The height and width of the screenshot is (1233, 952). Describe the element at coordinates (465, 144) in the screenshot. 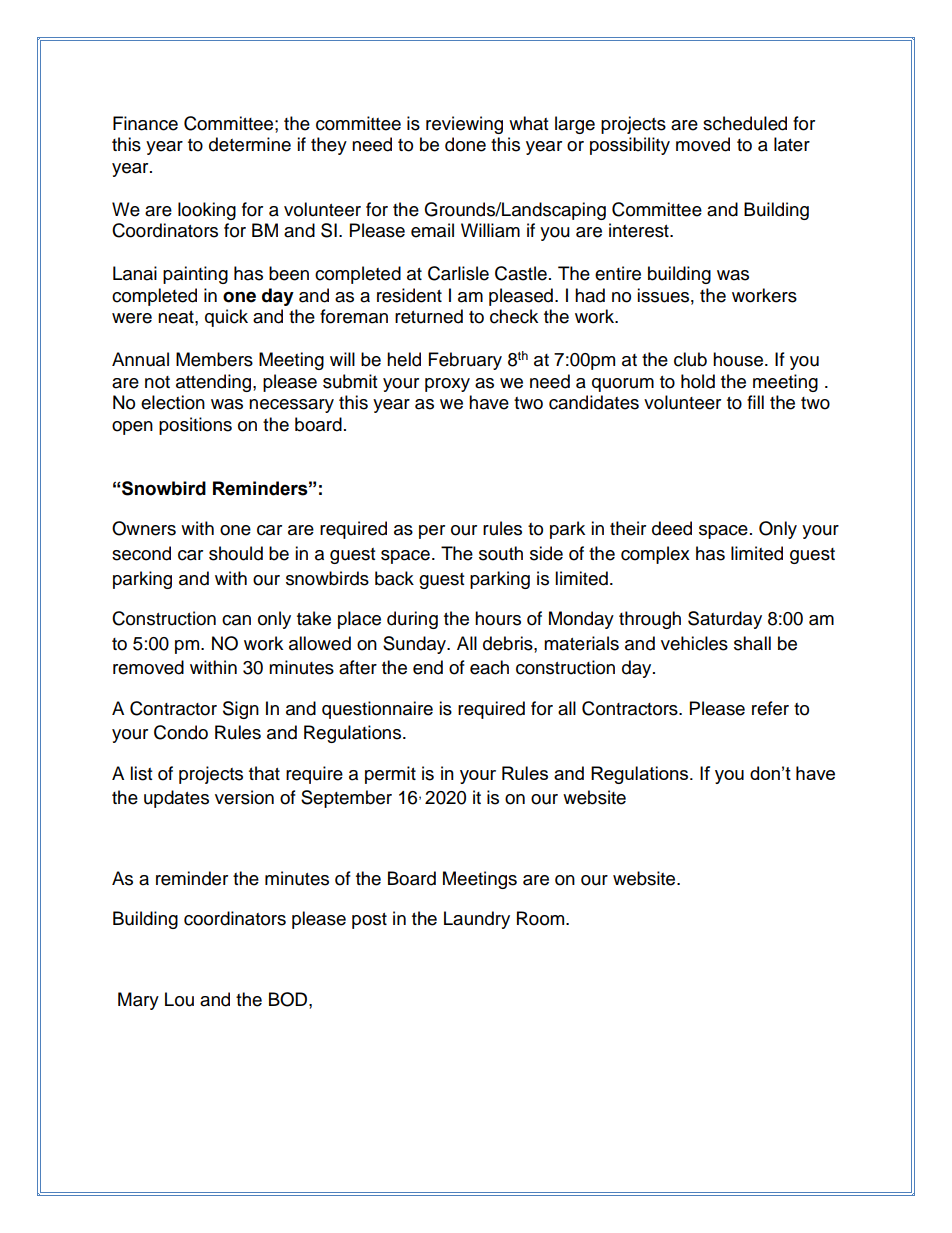

I see `done` at that location.
